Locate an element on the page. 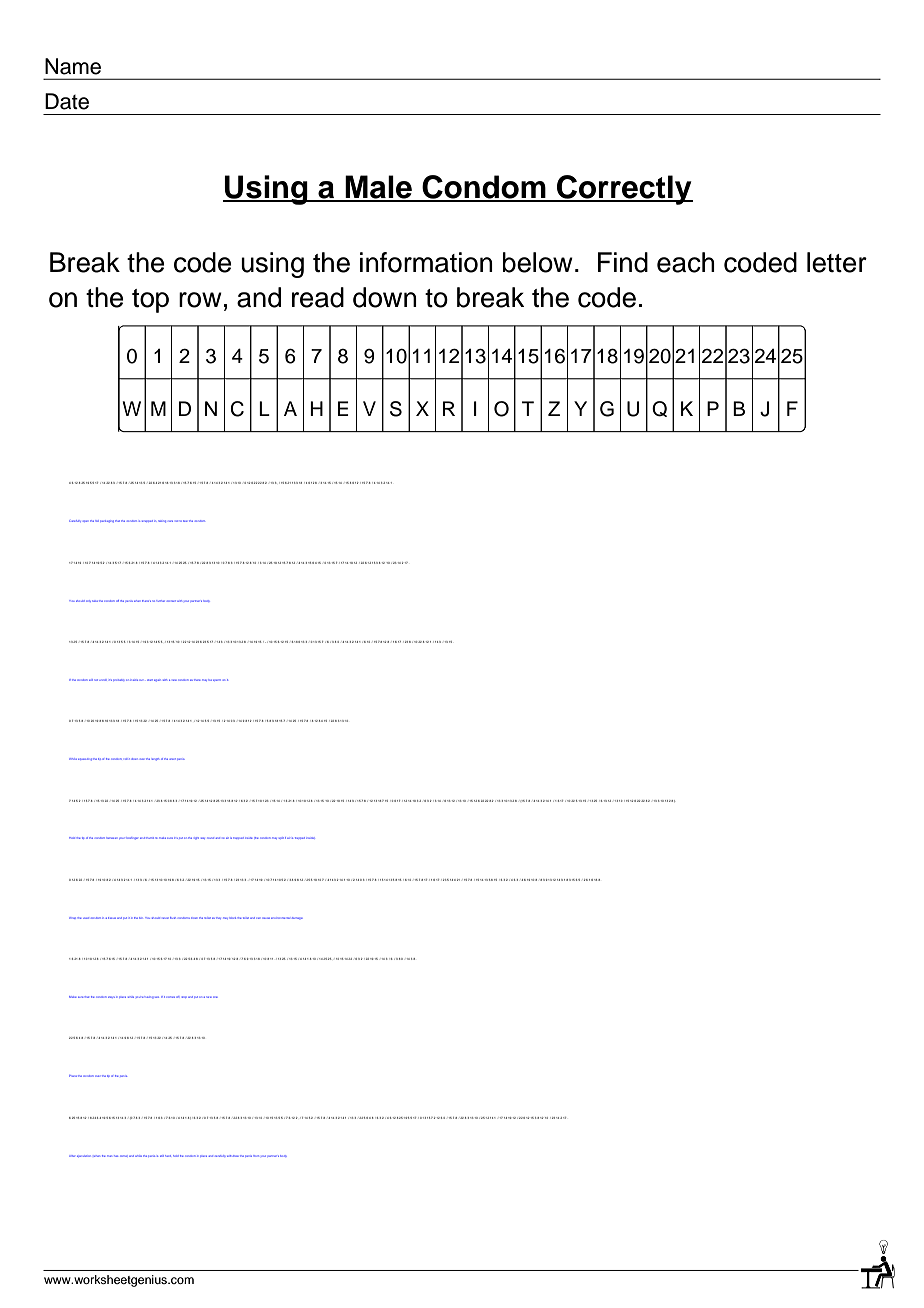  Male is located at coordinates (378, 188).
